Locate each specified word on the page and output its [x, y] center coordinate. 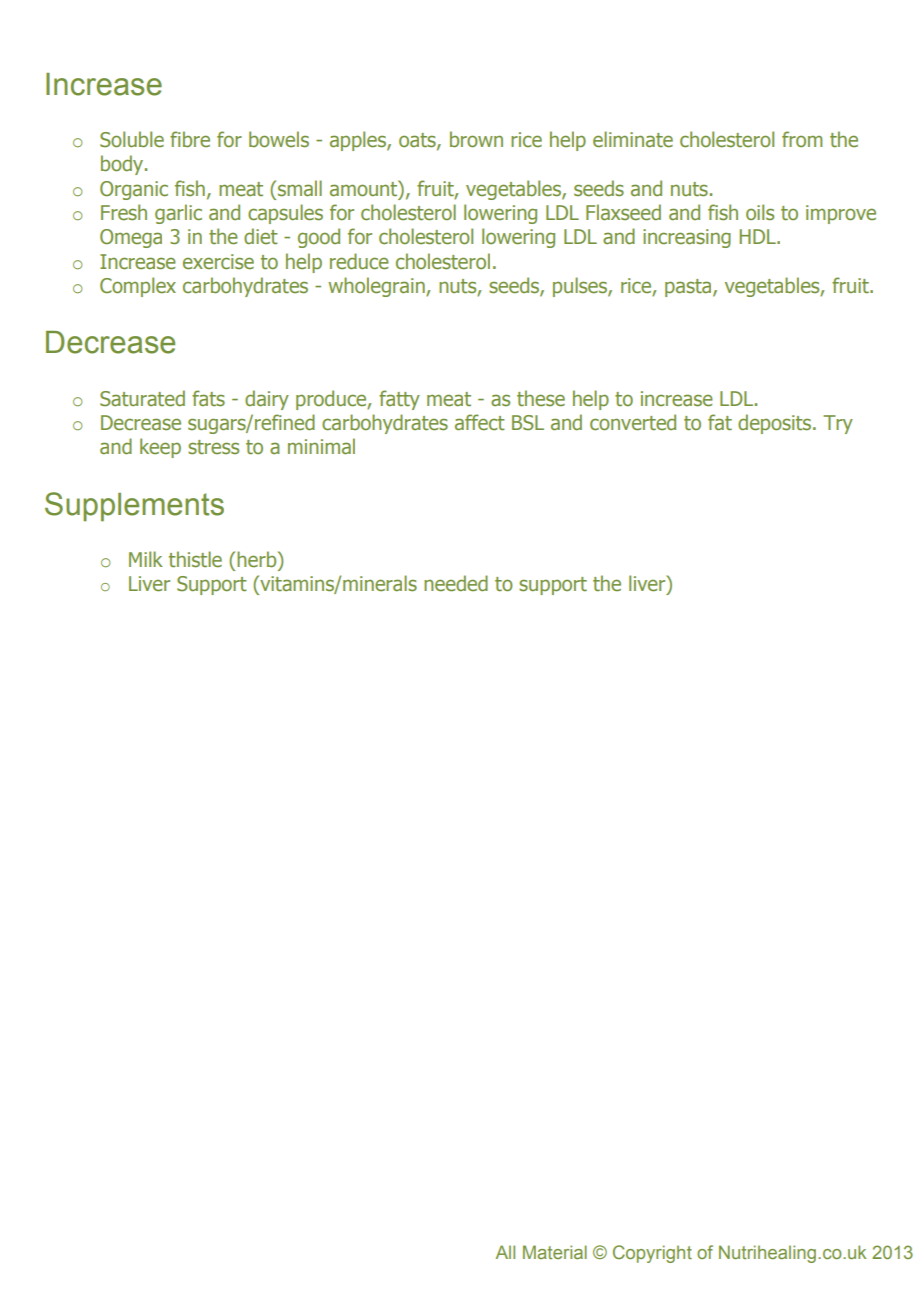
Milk [146, 559]
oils [760, 212]
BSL [528, 423]
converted [633, 422]
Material [555, 1252]
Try [838, 424]
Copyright [652, 1254]
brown [476, 139]
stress [213, 447]
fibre [190, 139]
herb [258, 559]
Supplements [134, 506]
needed [456, 583]
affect [480, 422]
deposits [776, 424]
